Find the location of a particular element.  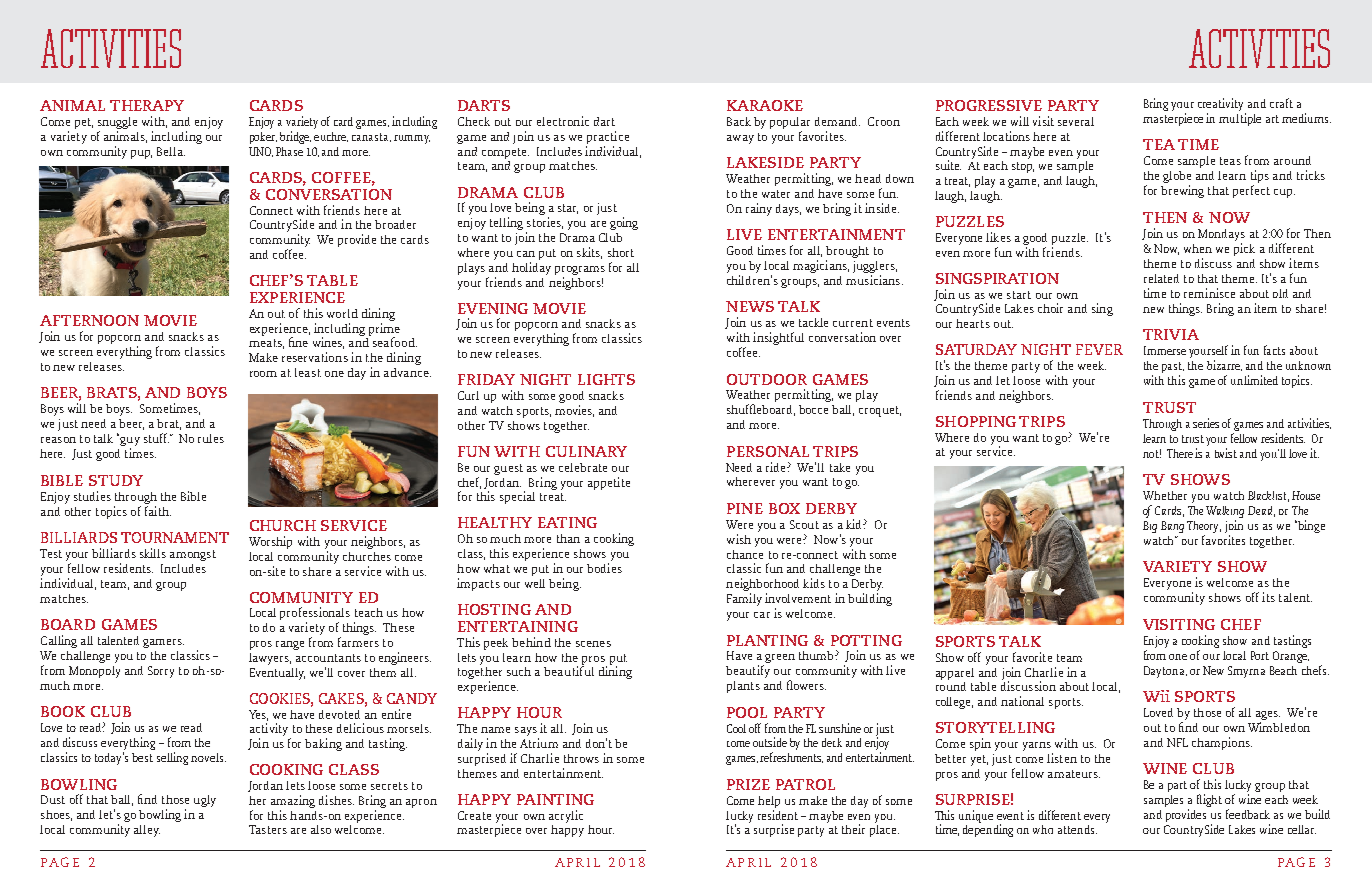

away is located at coordinates (740, 139).
